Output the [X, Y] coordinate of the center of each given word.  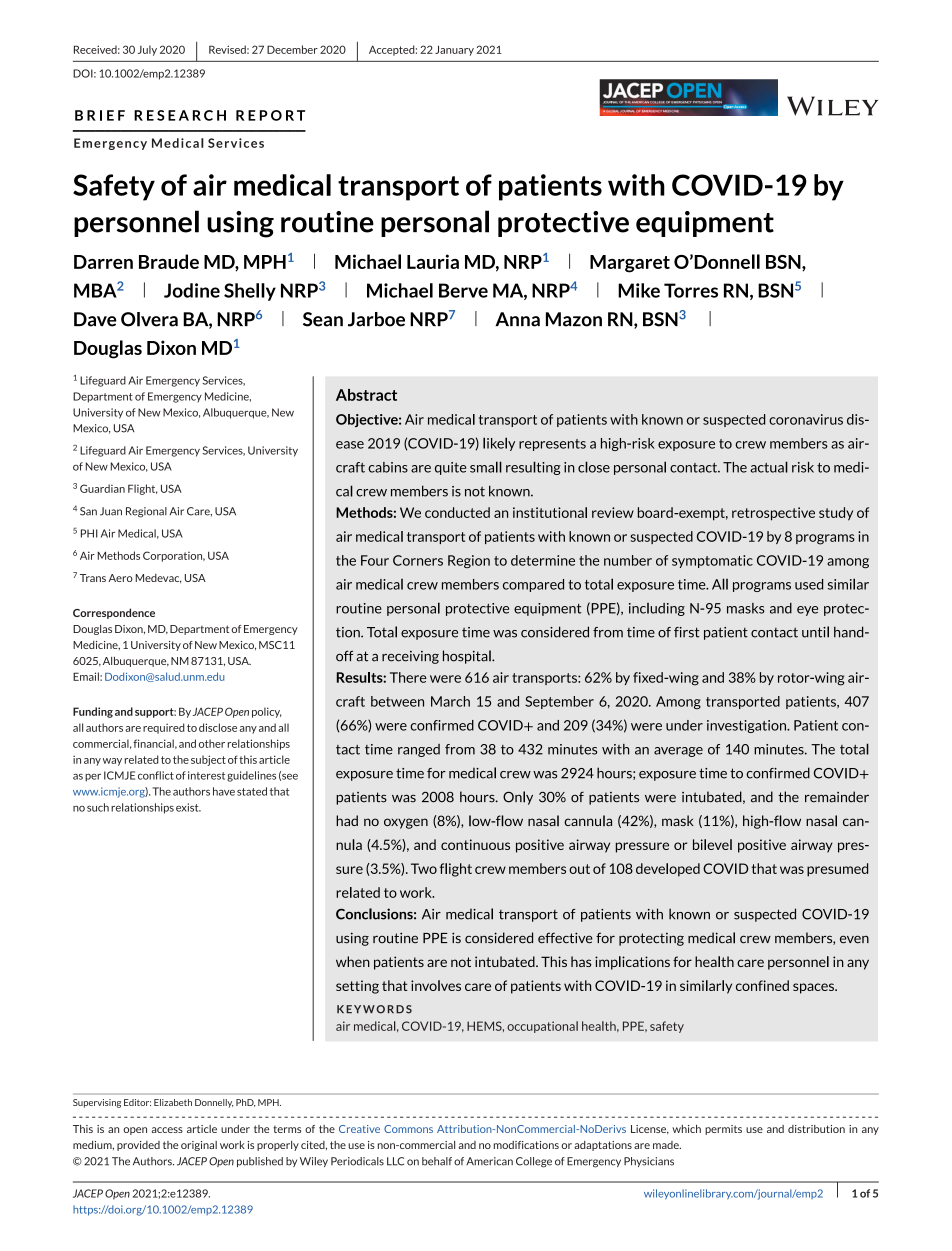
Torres [691, 290]
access [167, 1130]
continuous [475, 844]
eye [807, 611]
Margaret [630, 264]
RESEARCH [180, 115]
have [224, 791]
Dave [95, 319]
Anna [517, 319]
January [454, 50]
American [489, 1161]
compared [533, 585]
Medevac [159, 578]
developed [668, 870]
